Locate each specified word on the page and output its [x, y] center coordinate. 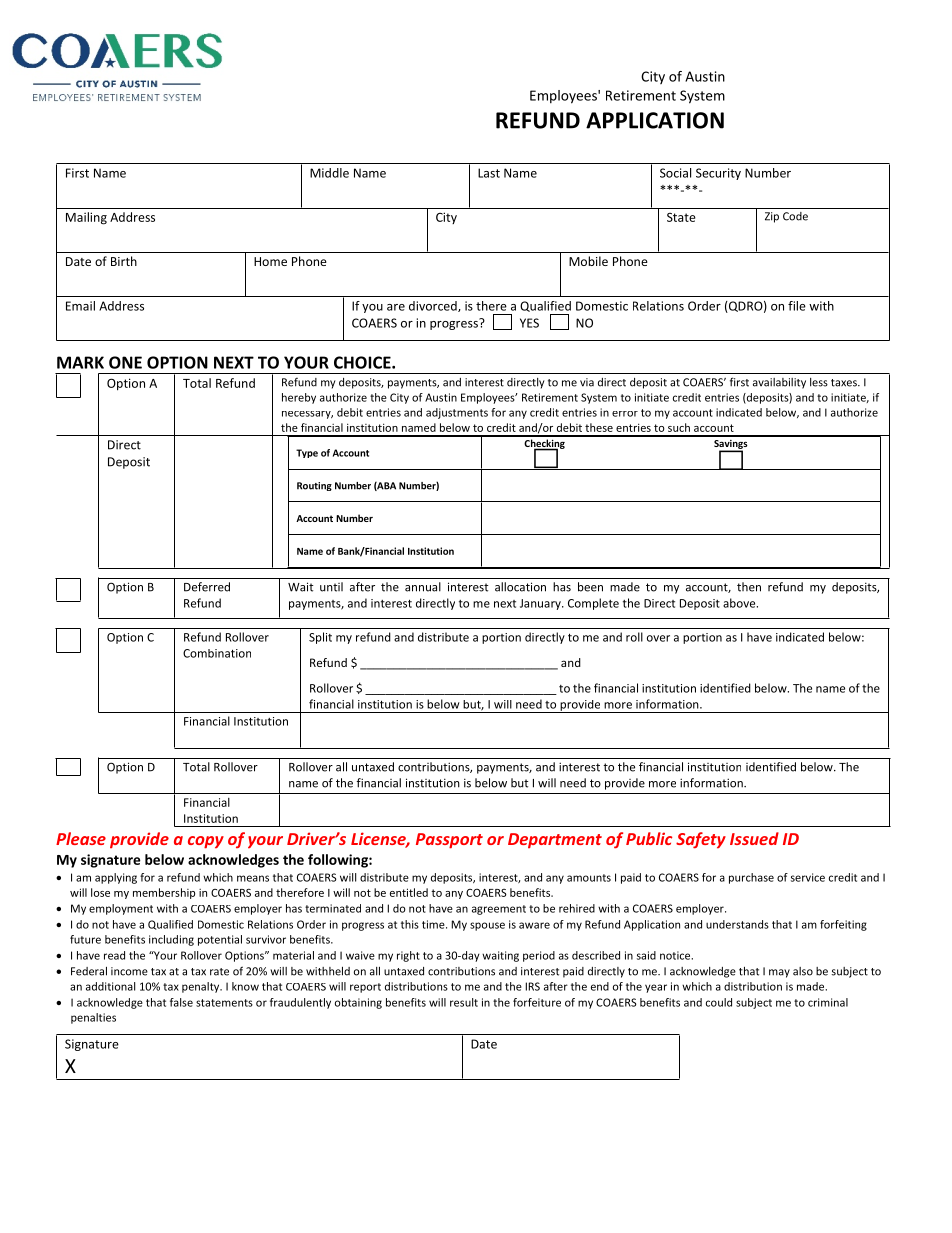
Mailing [86, 218]
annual [423, 587]
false [181, 1002]
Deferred [207, 587]
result [464, 1002]
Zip [772, 217]
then [749, 587]
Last [489, 173]
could [719, 1002]
